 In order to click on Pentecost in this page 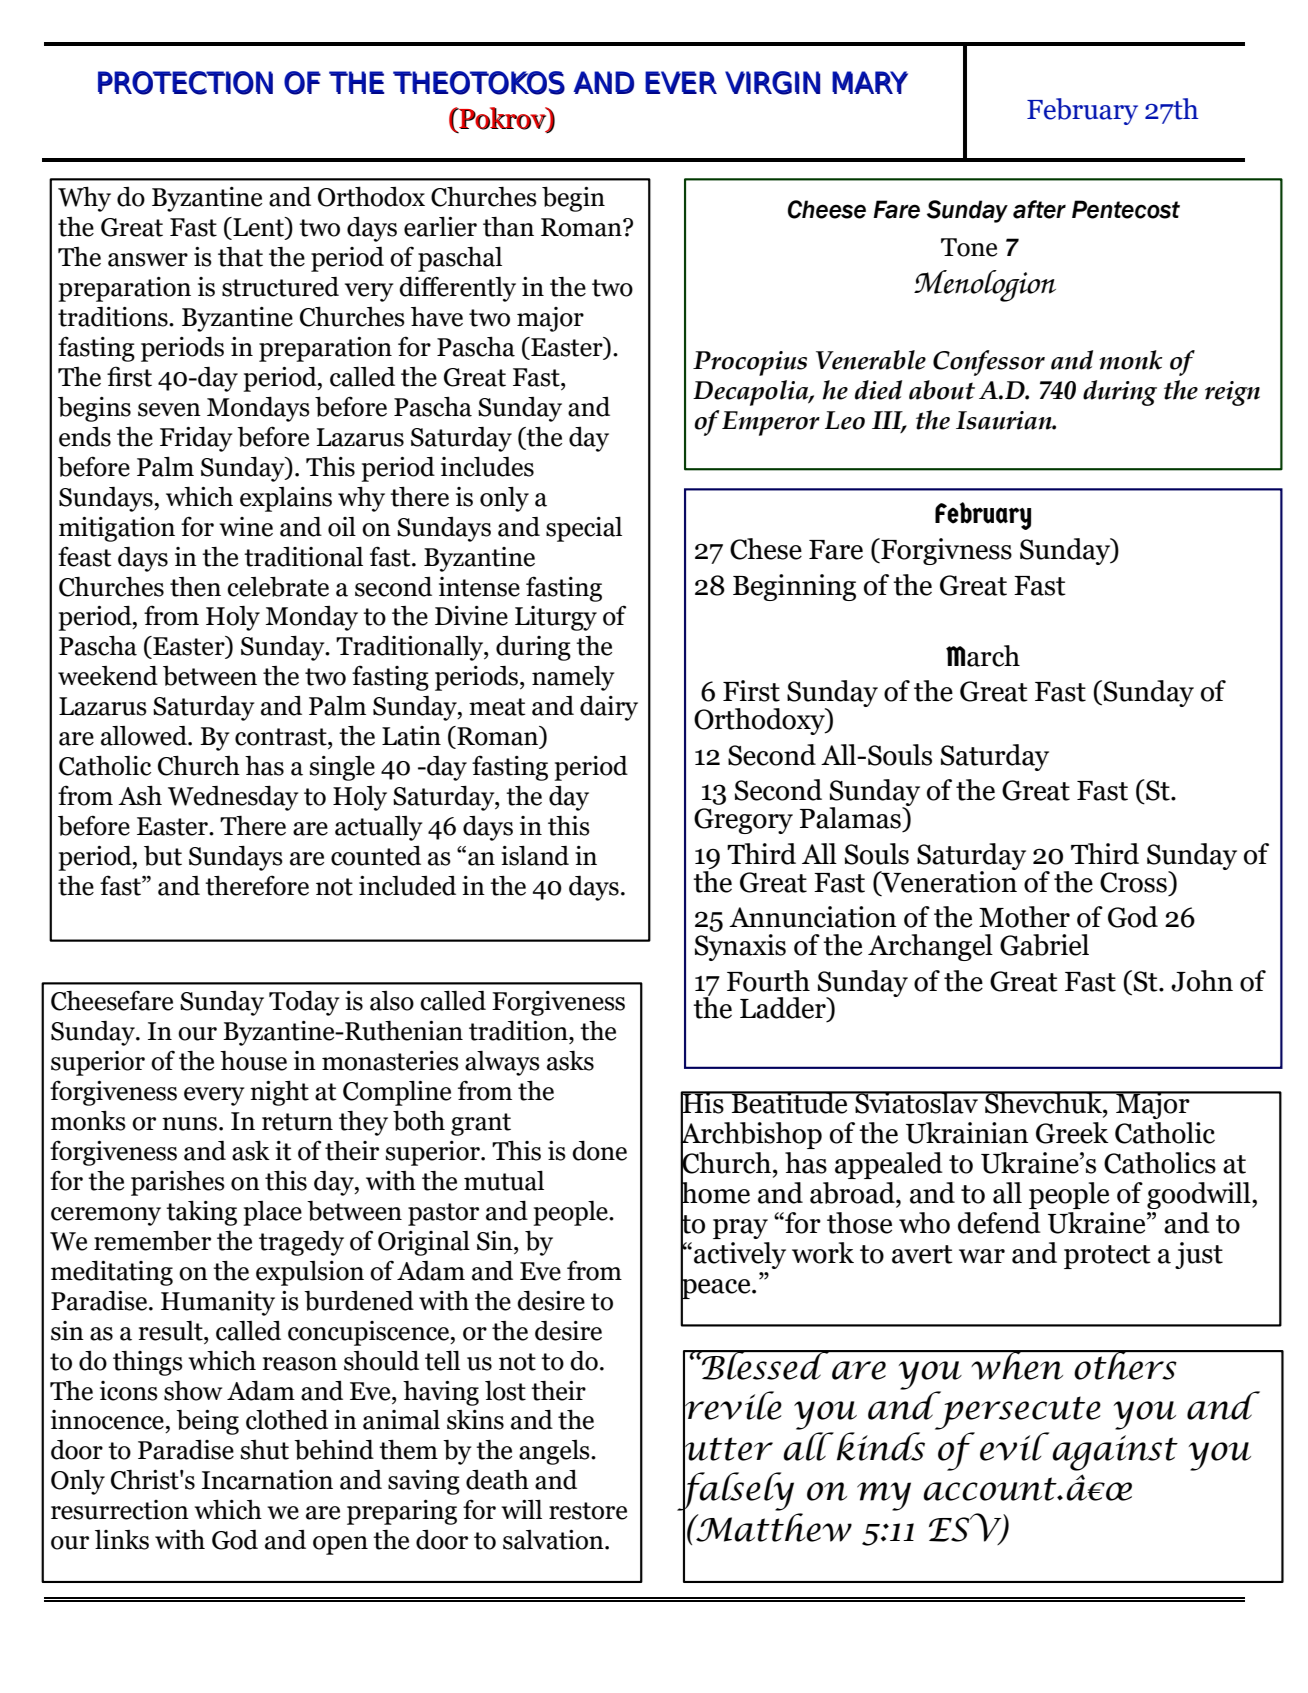, I will do `click(1126, 209)`.
